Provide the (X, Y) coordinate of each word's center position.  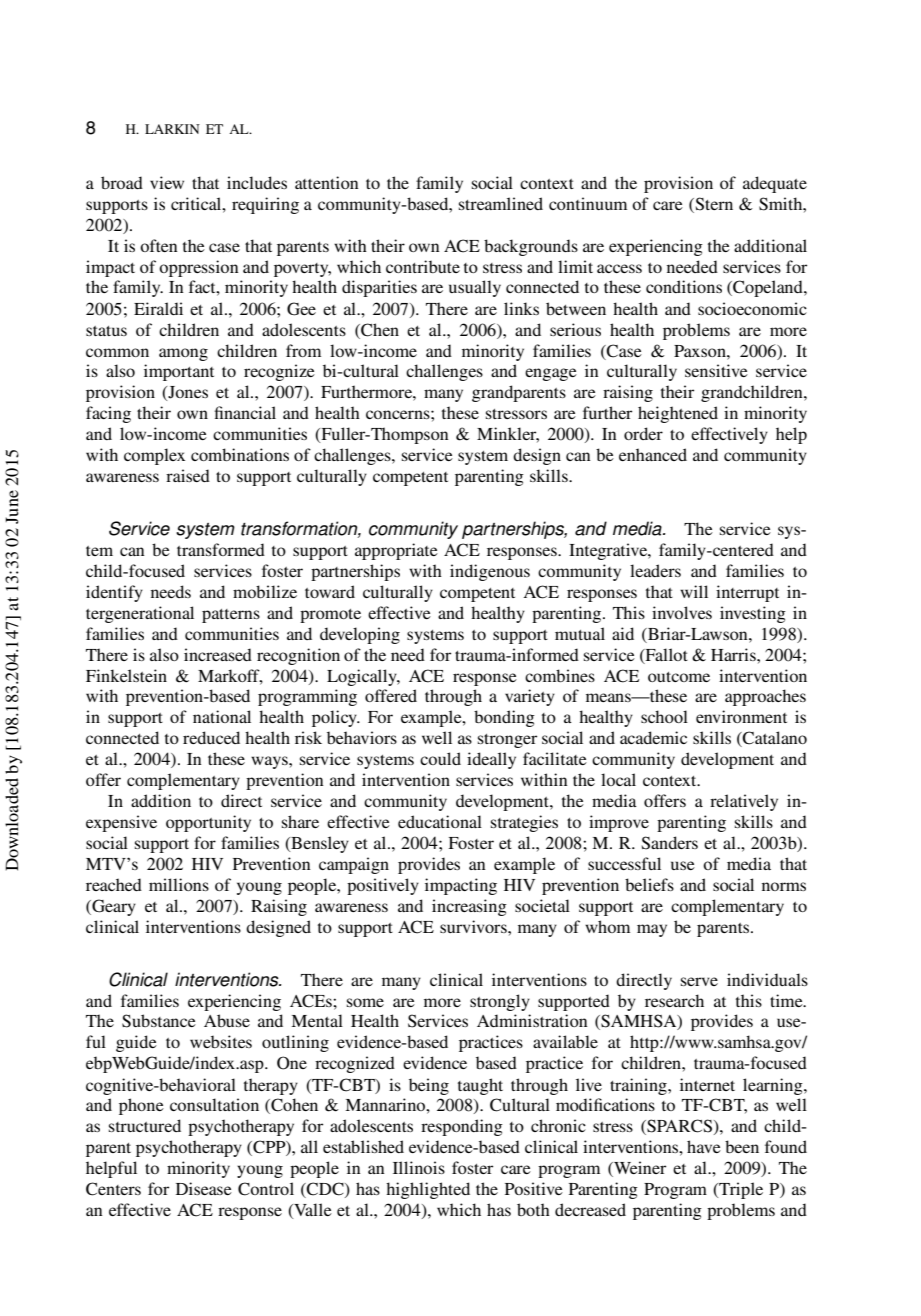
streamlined (501, 203)
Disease (204, 1188)
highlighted (428, 1190)
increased (218, 654)
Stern (713, 204)
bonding (504, 718)
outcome (679, 677)
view (167, 182)
